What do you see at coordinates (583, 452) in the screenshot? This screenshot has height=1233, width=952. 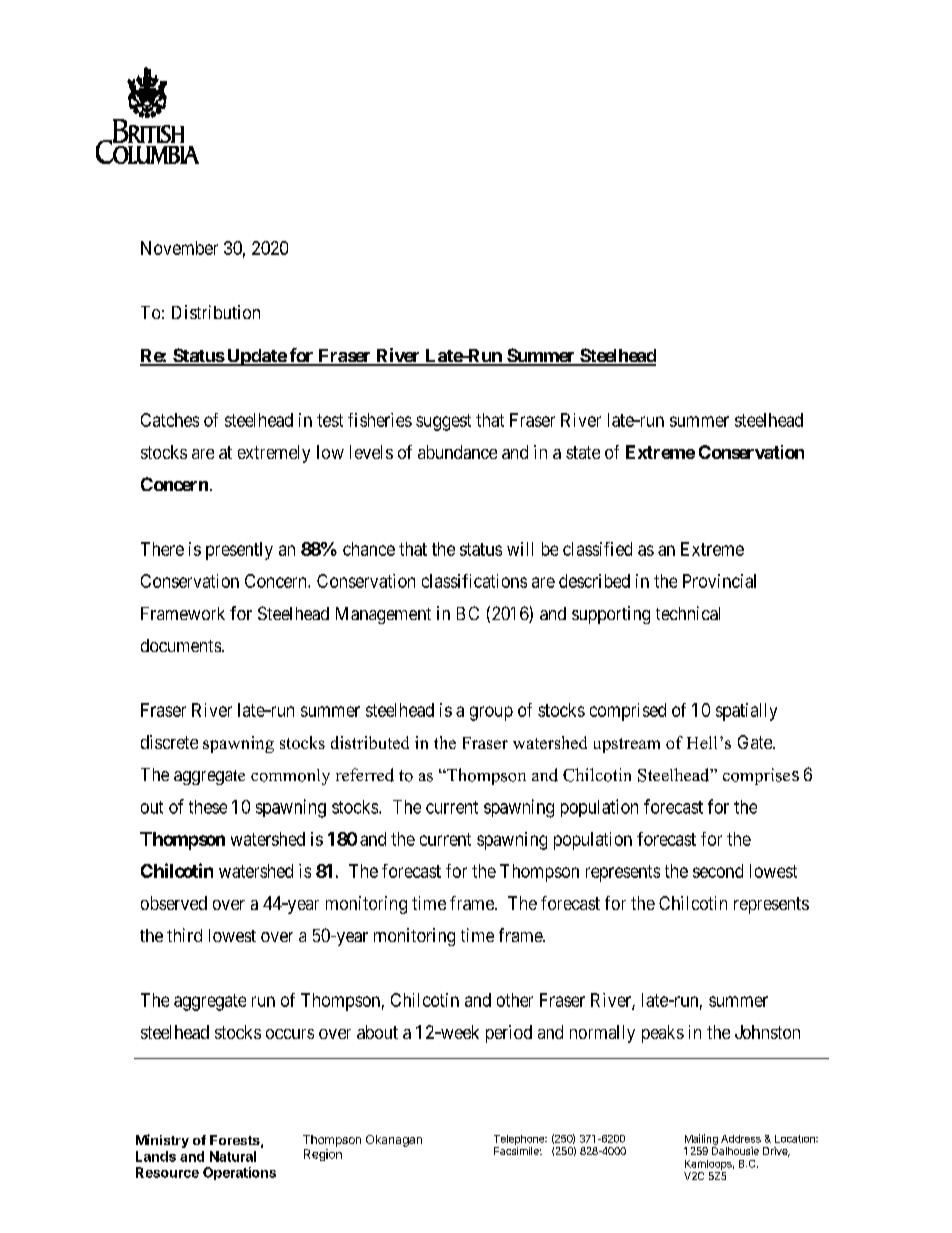 I see `state` at bounding box center [583, 452].
